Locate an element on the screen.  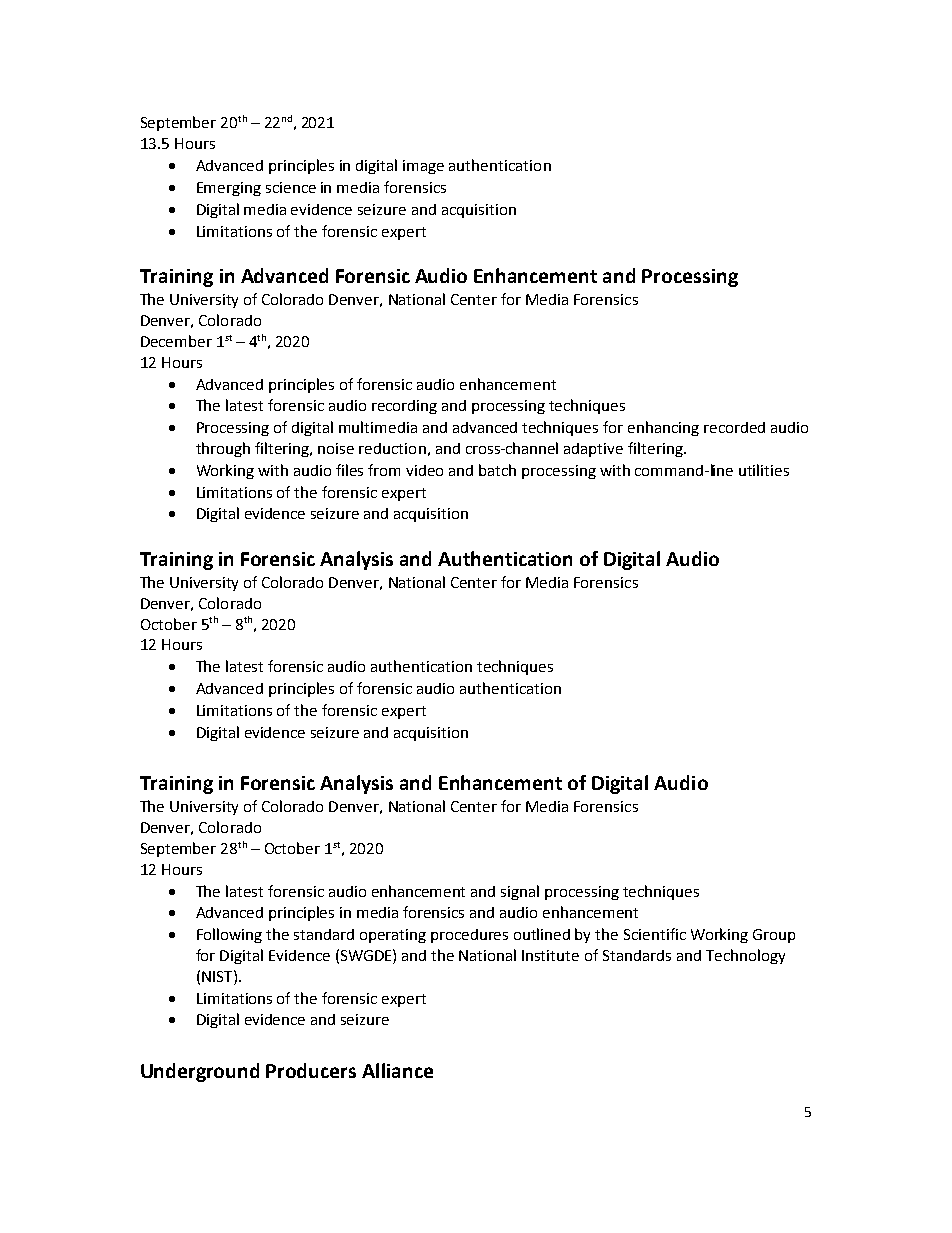
Scientific is located at coordinates (655, 934).
